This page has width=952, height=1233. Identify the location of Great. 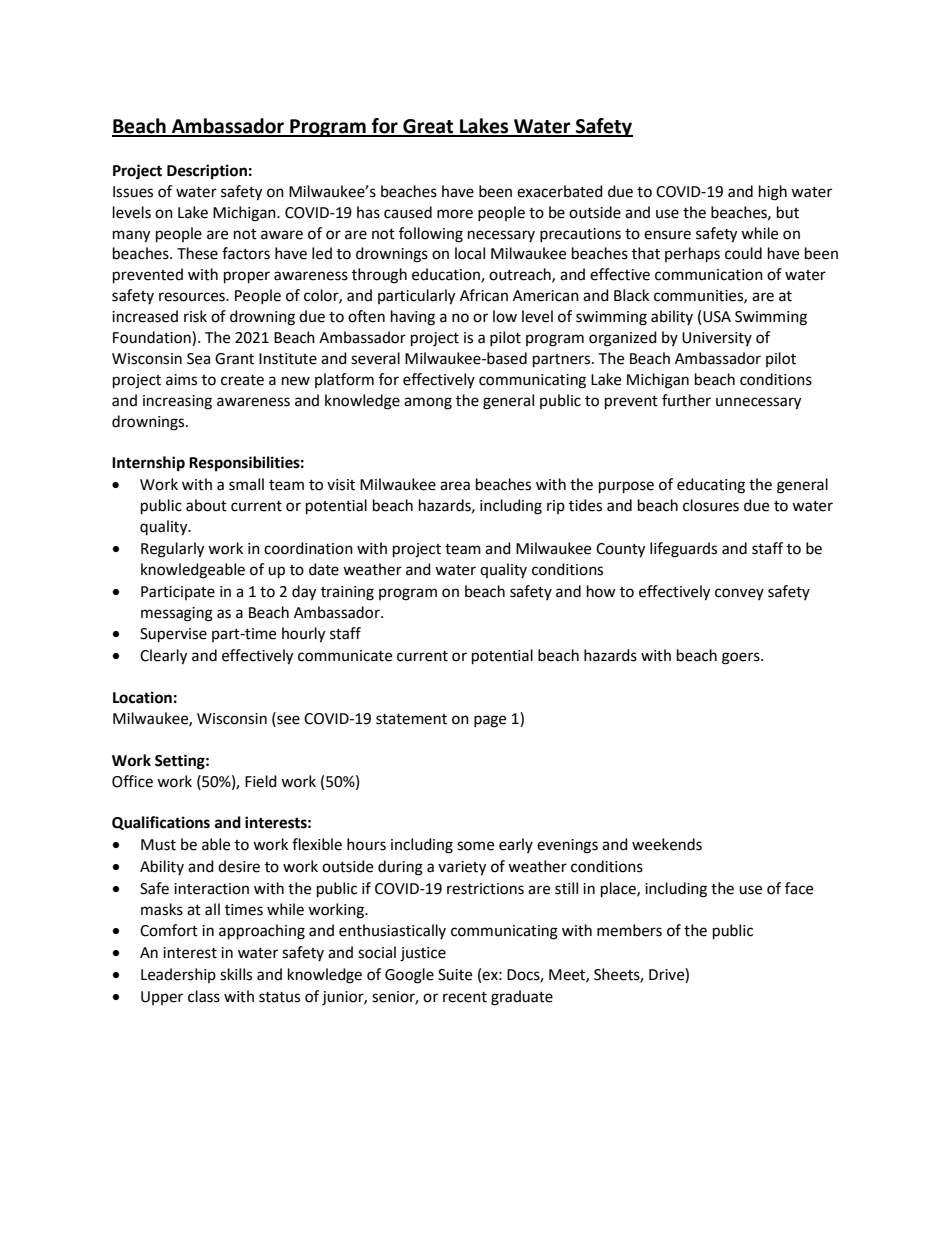
(428, 127).
